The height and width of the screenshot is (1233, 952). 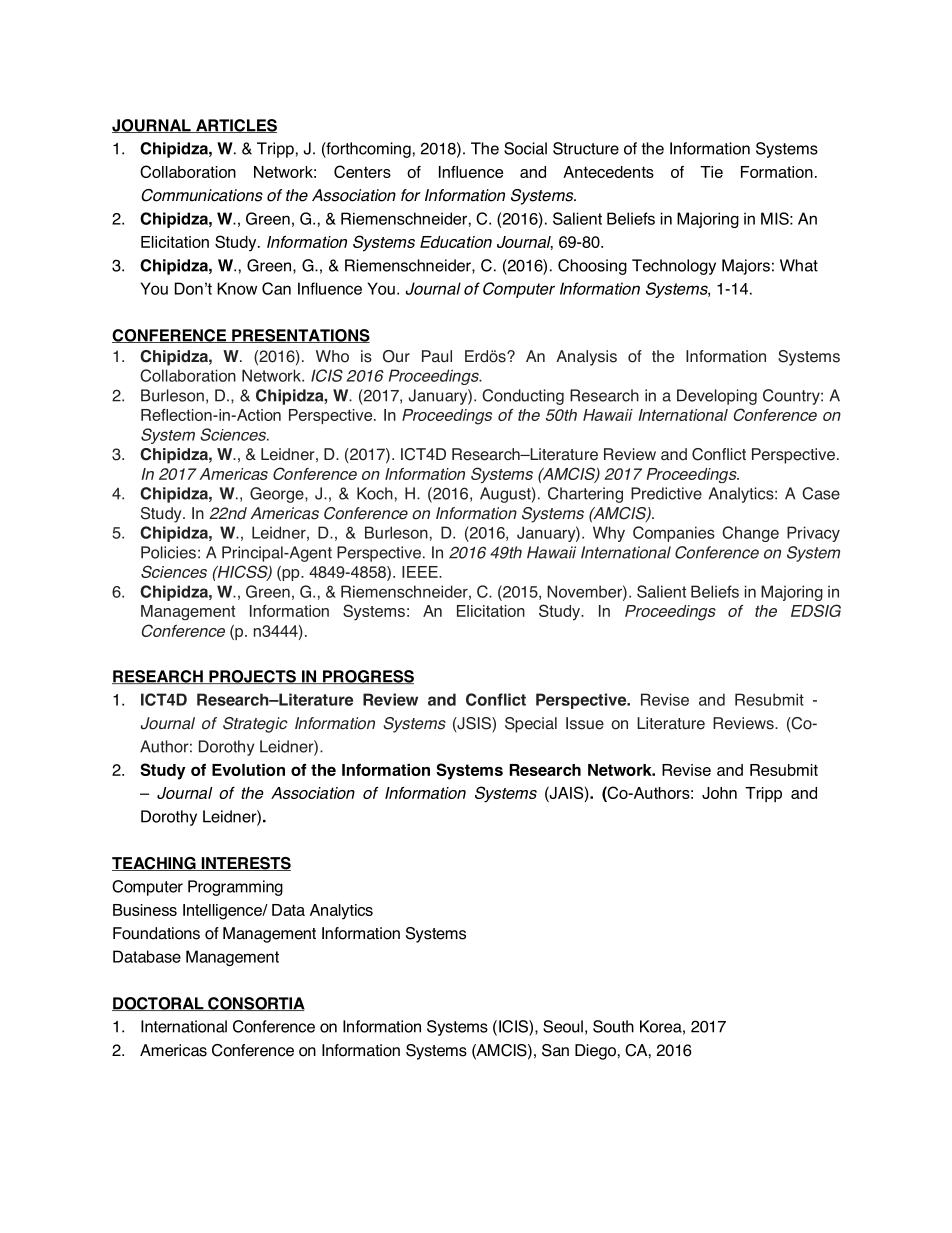 What do you see at coordinates (248, 770) in the screenshot?
I see `Evolution` at bounding box center [248, 770].
